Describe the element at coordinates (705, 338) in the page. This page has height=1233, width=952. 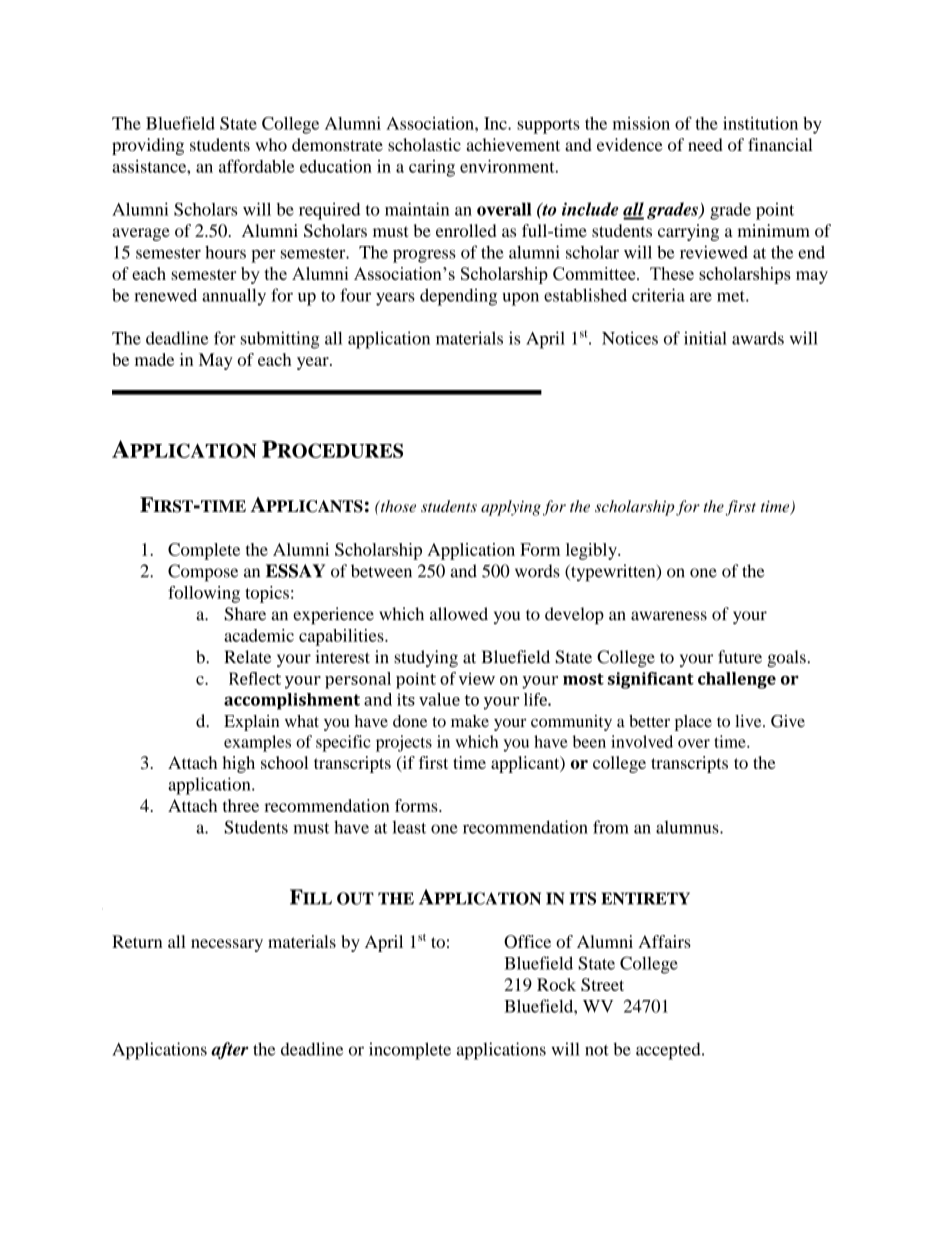
I see `initial` at that location.
